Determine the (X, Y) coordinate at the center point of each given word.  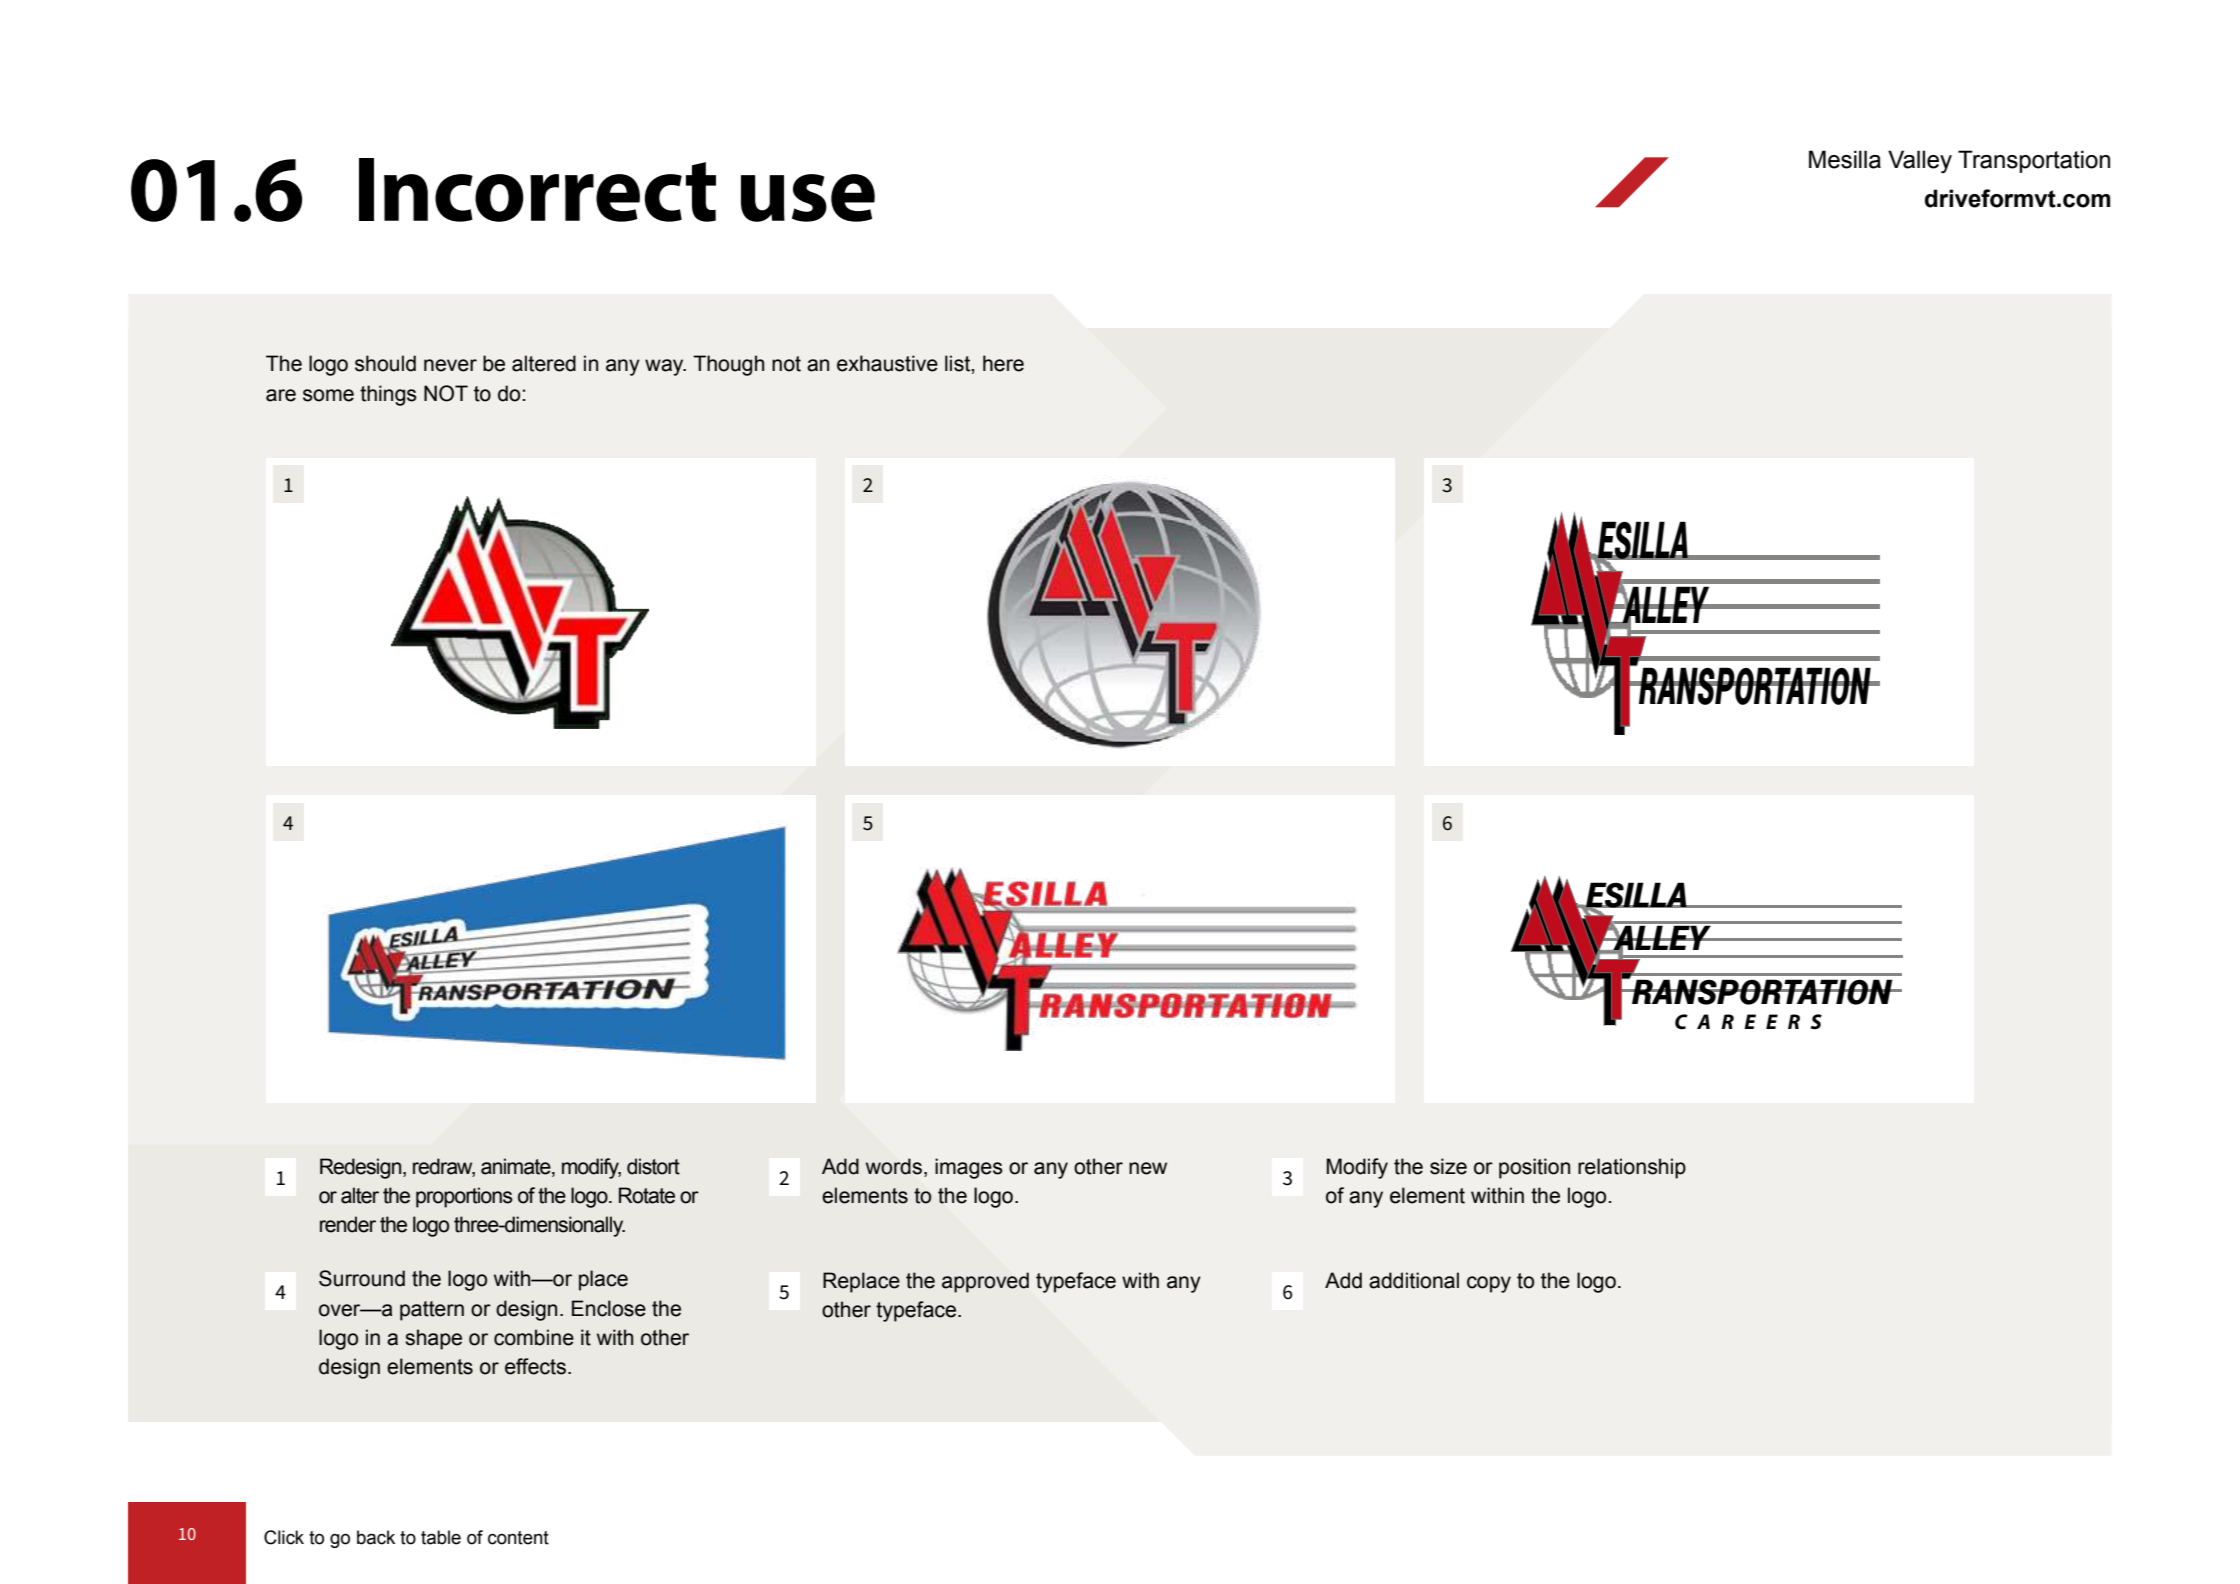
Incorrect (537, 190)
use (808, 198)
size (1448, 1166)
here (1003, 363)
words (894, 1166)
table (441, 1537)
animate (517, 1166)
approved (985, 1282)
